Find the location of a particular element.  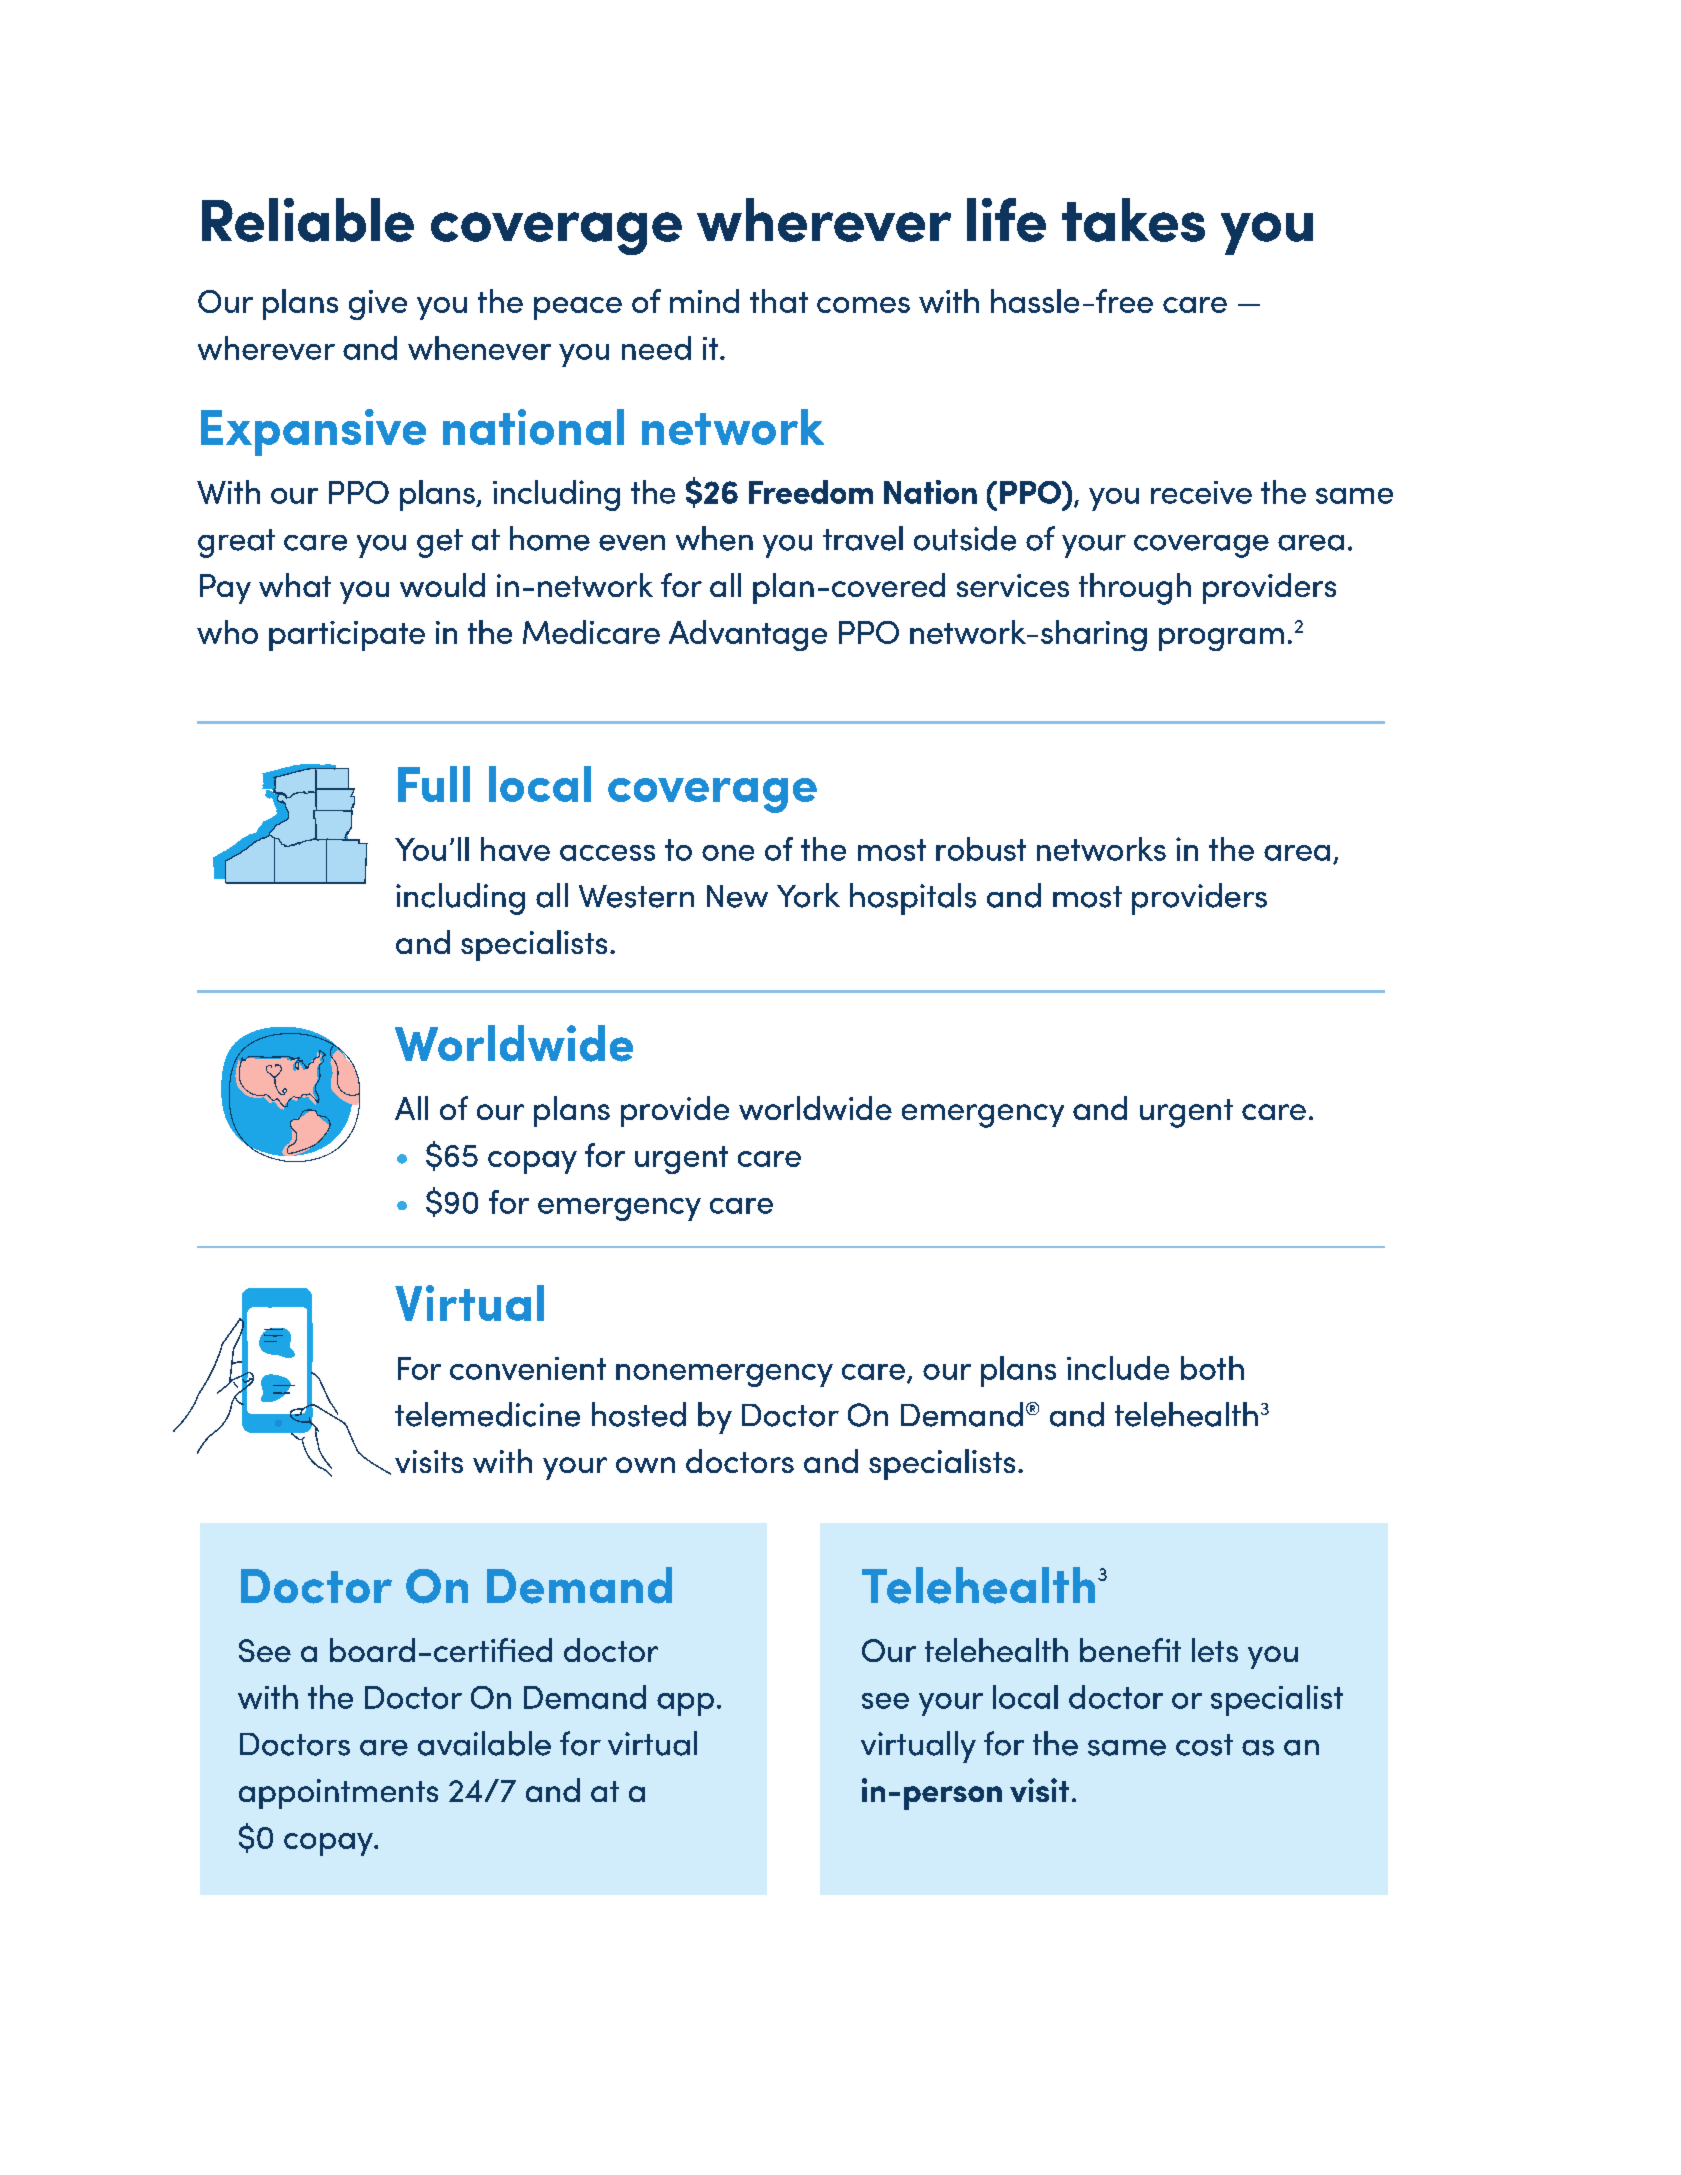

New is located at coordinates (737, 896).
